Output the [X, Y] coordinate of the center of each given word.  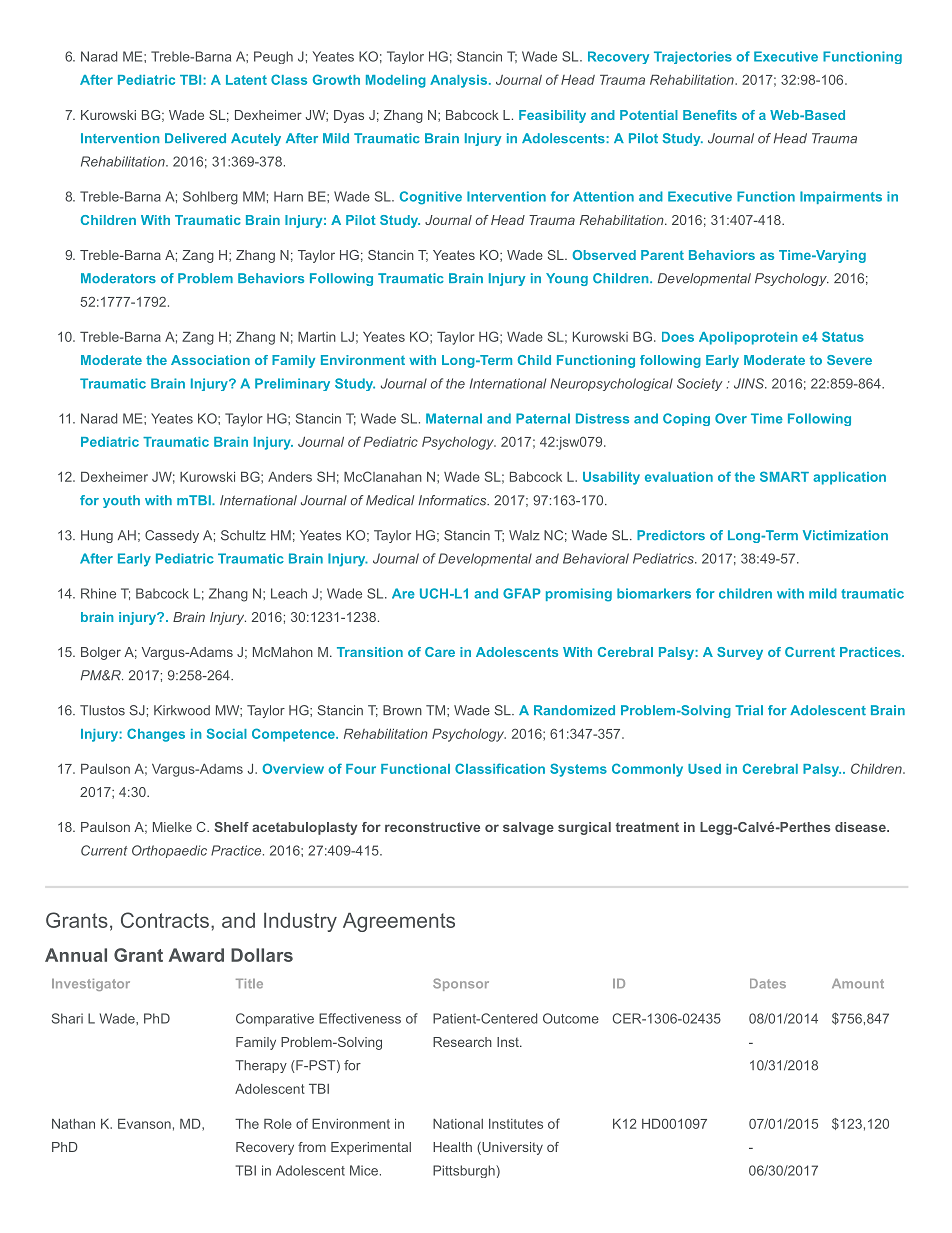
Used [704, 769]
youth [121, 501]
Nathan [73, 1124]
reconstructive [432, 827]
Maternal [454, 418]
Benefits [710, 115]
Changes [156, 735]
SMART [784, 476]
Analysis [458, 81]
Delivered [195, 138]
